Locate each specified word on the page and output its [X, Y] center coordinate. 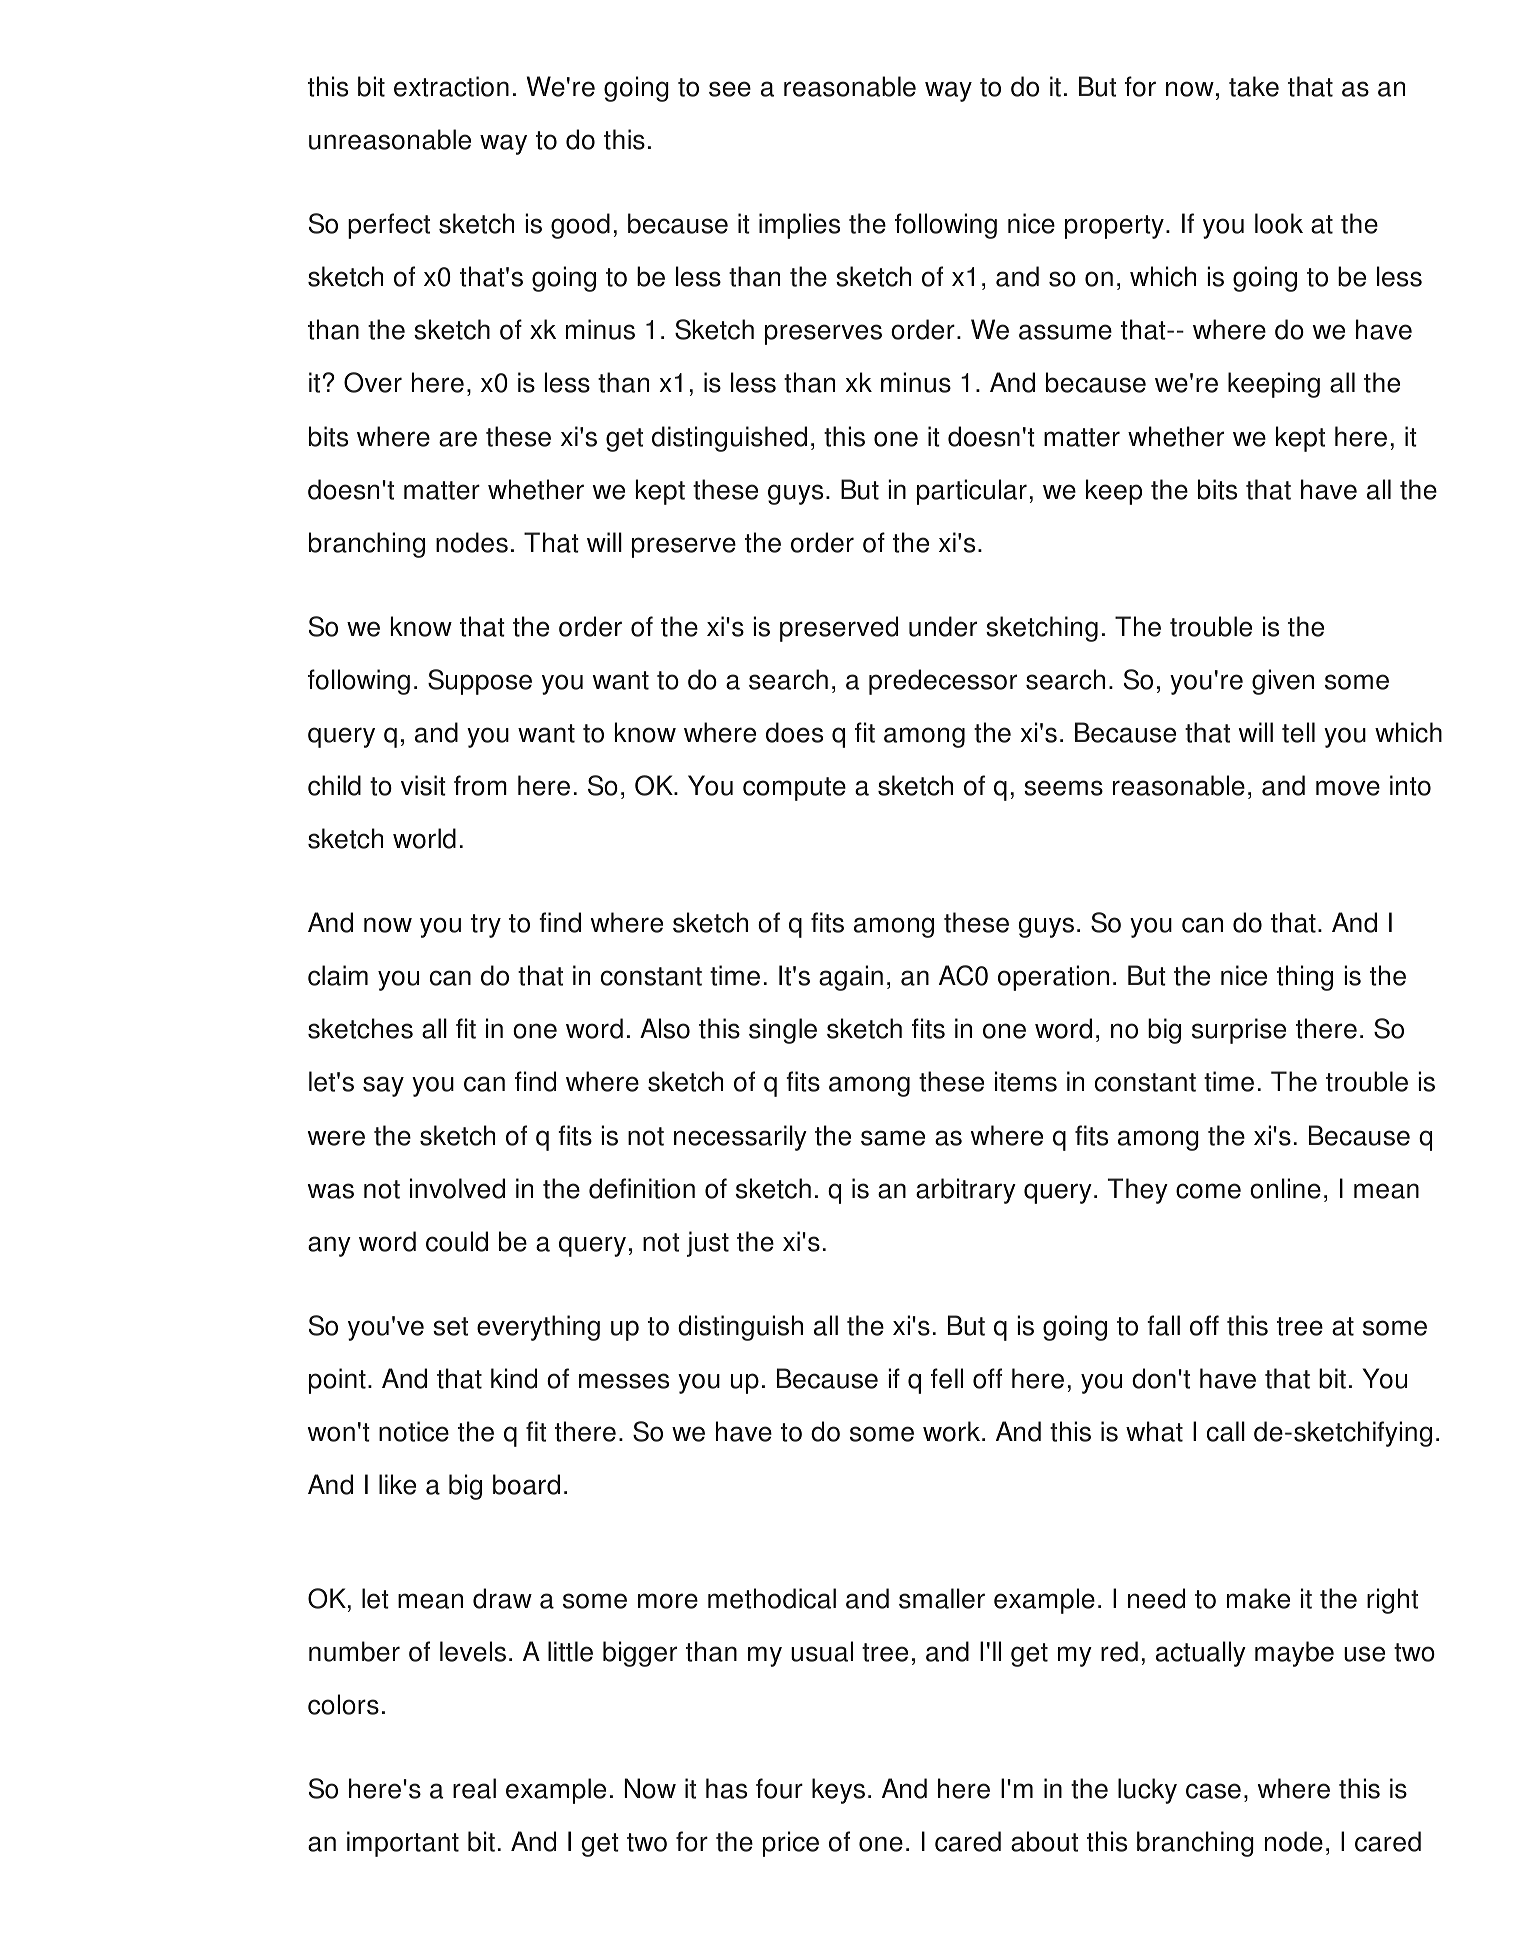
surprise [1239, 1031]
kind [514, 1378]
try [486, 926]
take [1254, 86]
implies [799, 226]
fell [947, 1378]
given [1283, 682]
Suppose [480, 682]
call [1226, 1431]
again [851, 978]
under [943, 626]
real [474, 1788]
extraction [451, 86]
